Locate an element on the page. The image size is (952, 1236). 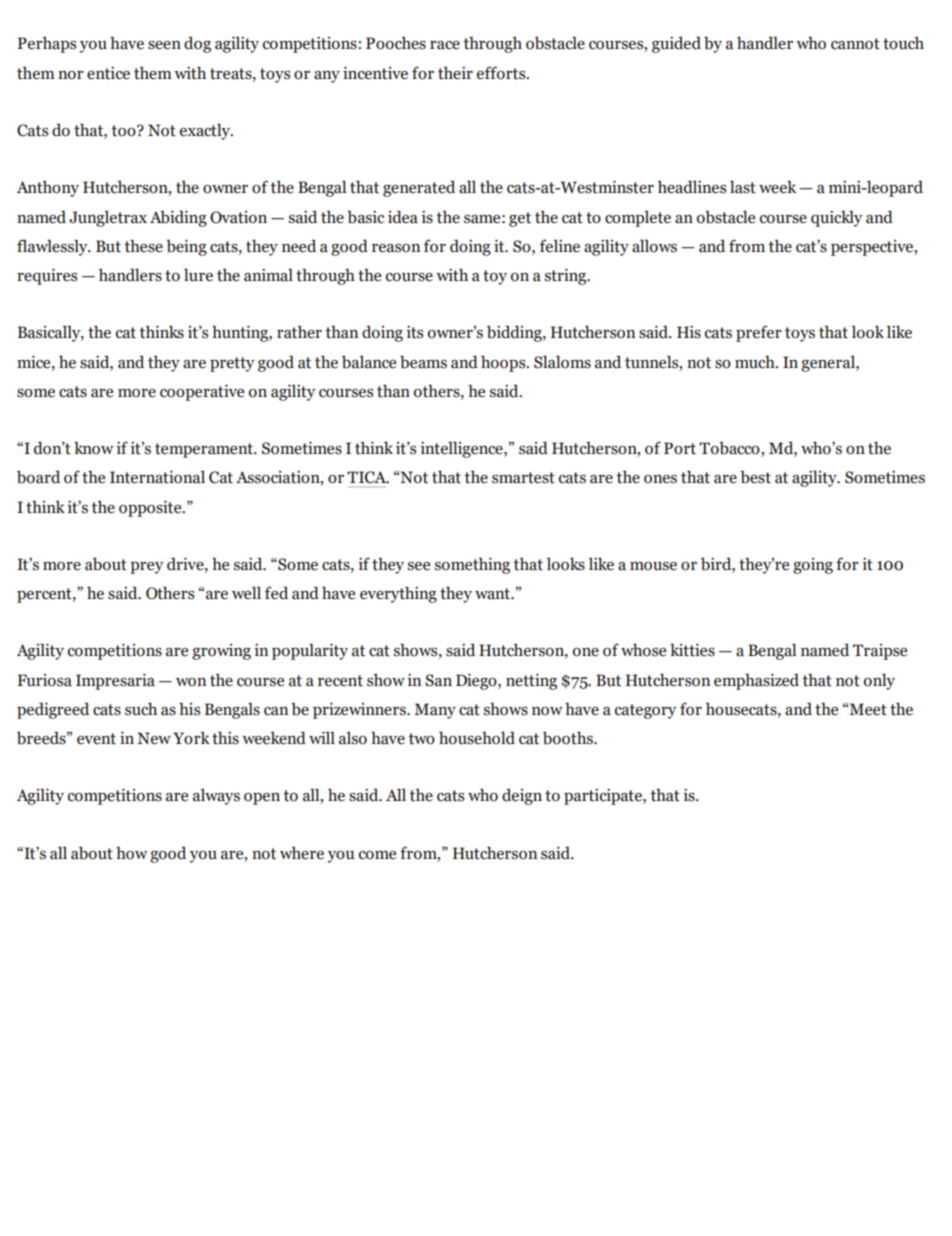
growing is located at coordinates (221, 652).
